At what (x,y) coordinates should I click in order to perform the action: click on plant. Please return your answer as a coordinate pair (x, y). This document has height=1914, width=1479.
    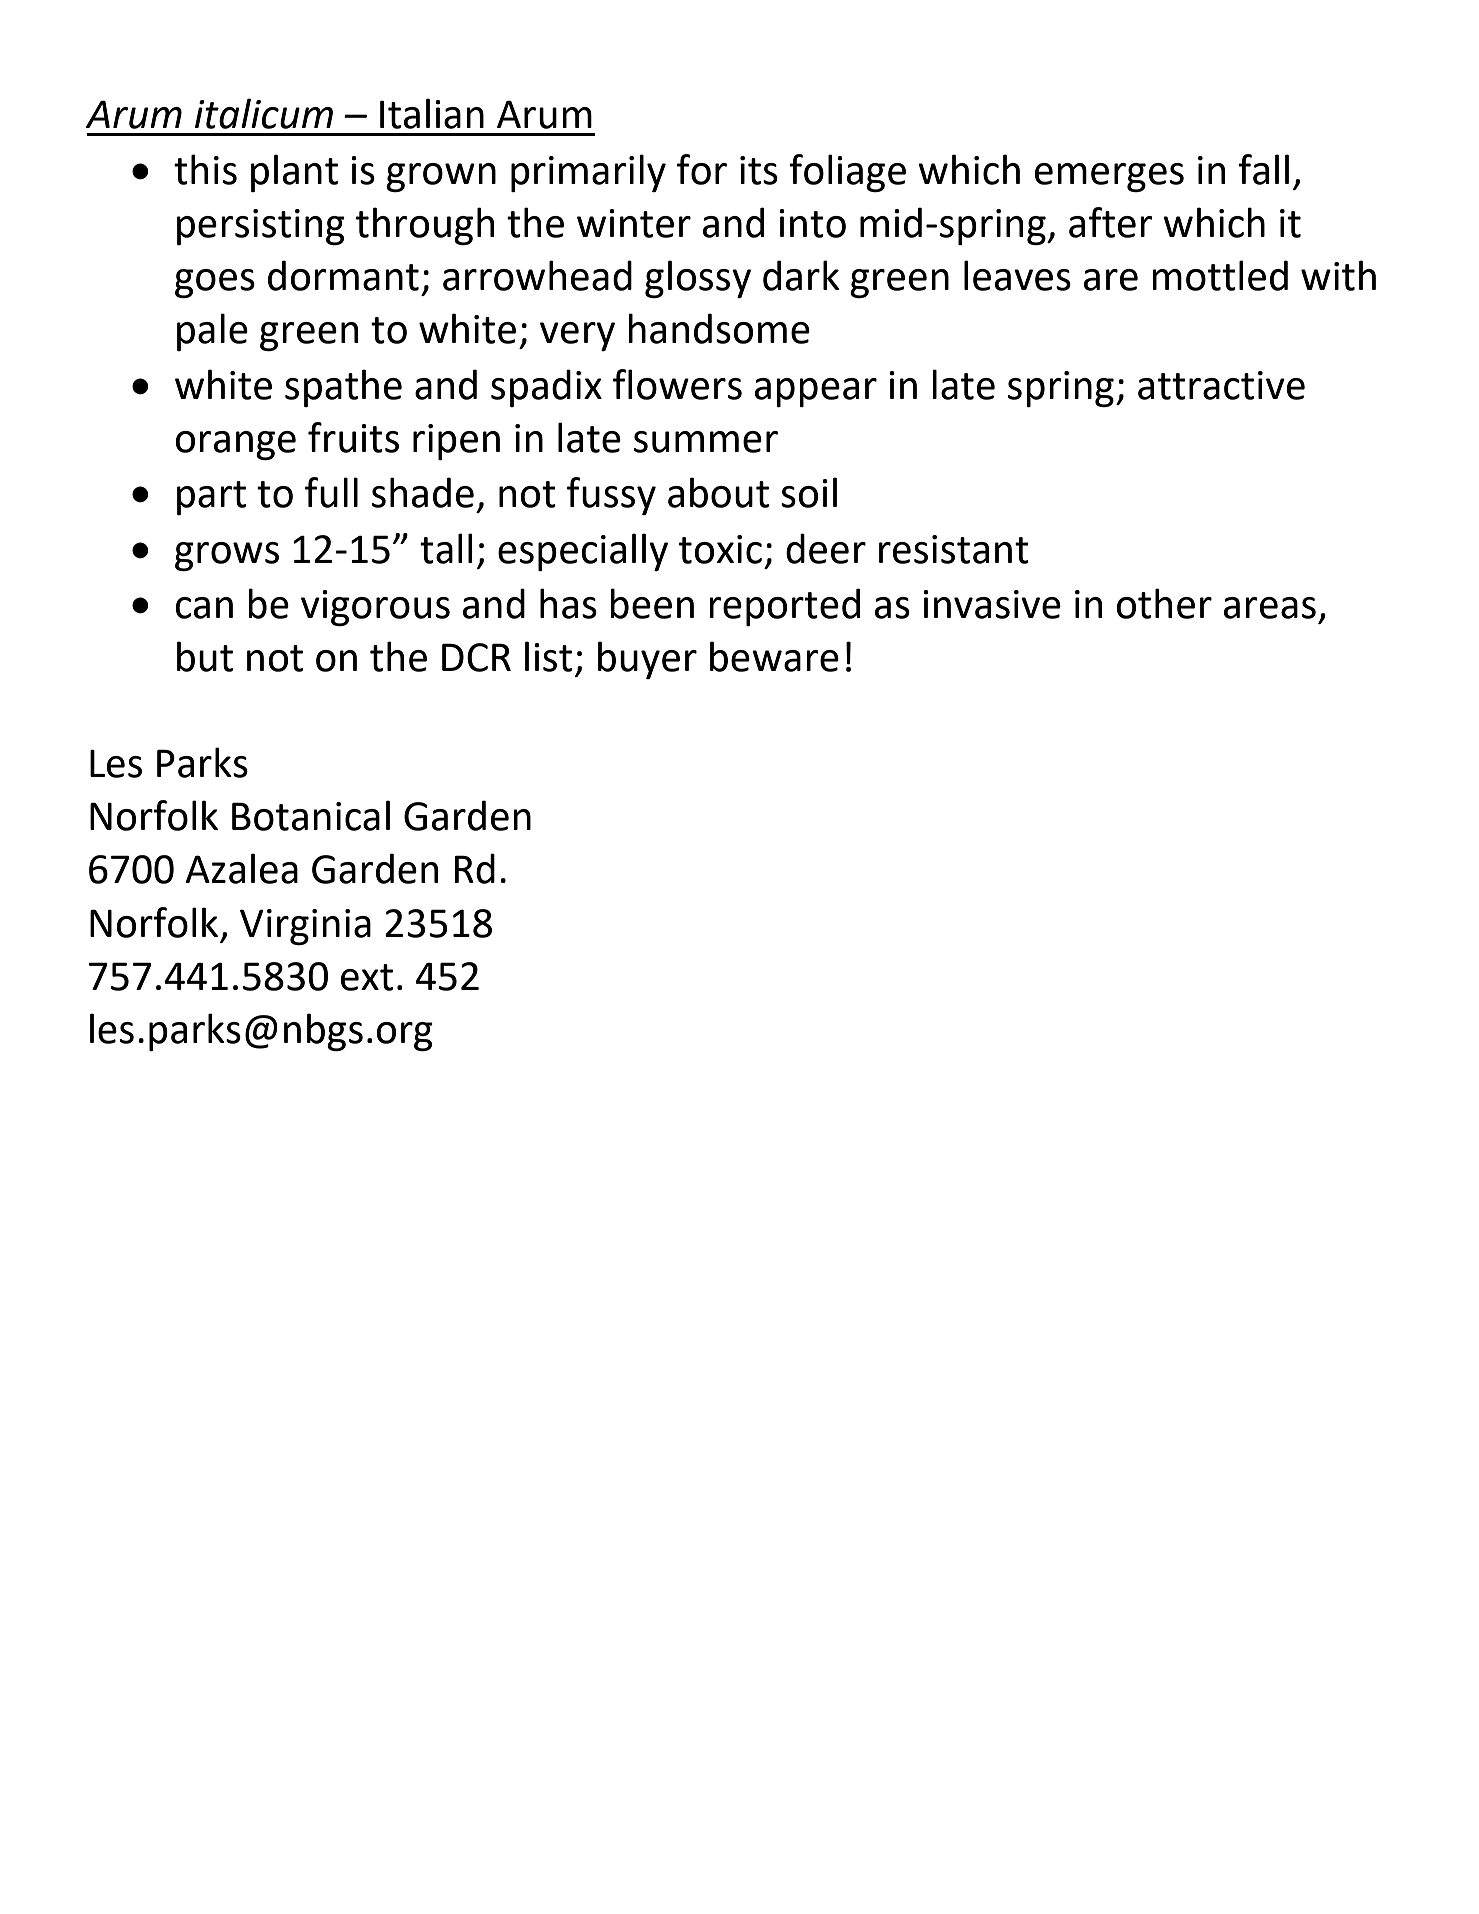
    Looking at the image, I should click on (294, 173).
